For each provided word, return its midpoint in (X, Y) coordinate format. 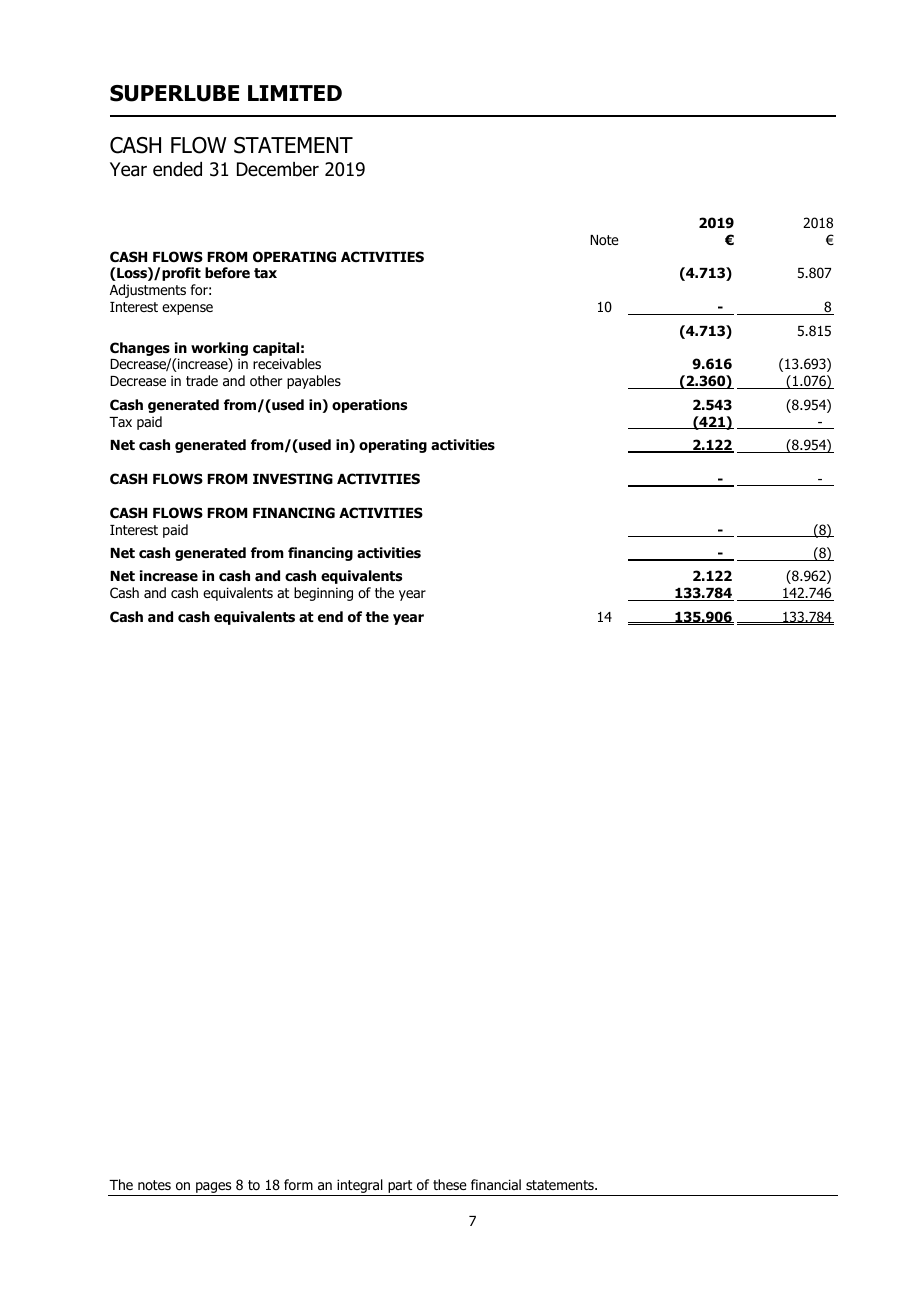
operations (369, 406)
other (266, 381)
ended (177, 169)
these (450, 1184)
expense (187, 309)
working (219, 349)
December (278, 169)
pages (214, 1189)
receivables (287, 363)
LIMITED (295, 93)
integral (360, 1187)
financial (496, 1184)
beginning (323, 594)
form (298, 1185)
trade (202, 380)
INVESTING (293, 479)
